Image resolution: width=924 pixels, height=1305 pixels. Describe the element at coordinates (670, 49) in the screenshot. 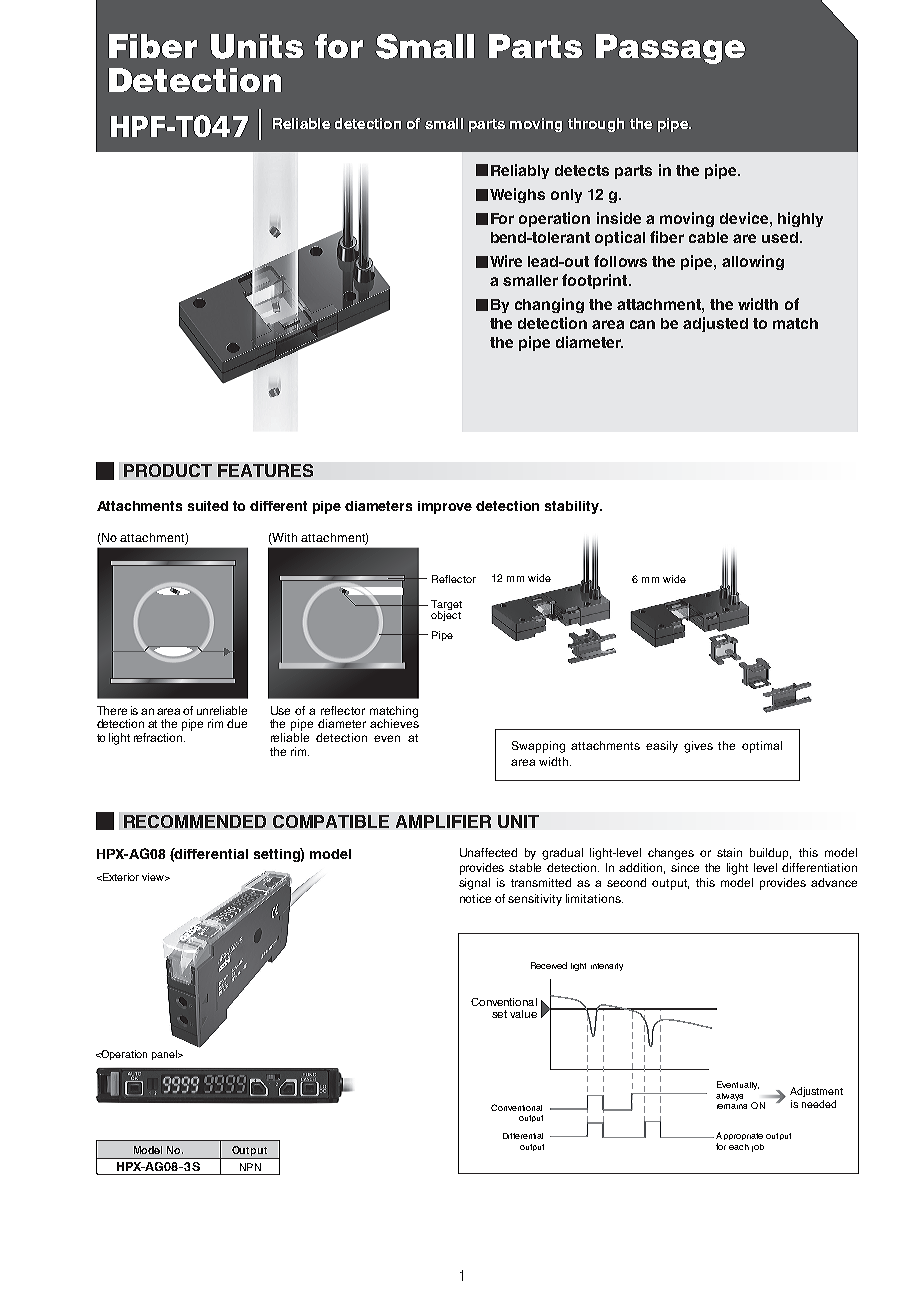

I see `Passage` at that location.
